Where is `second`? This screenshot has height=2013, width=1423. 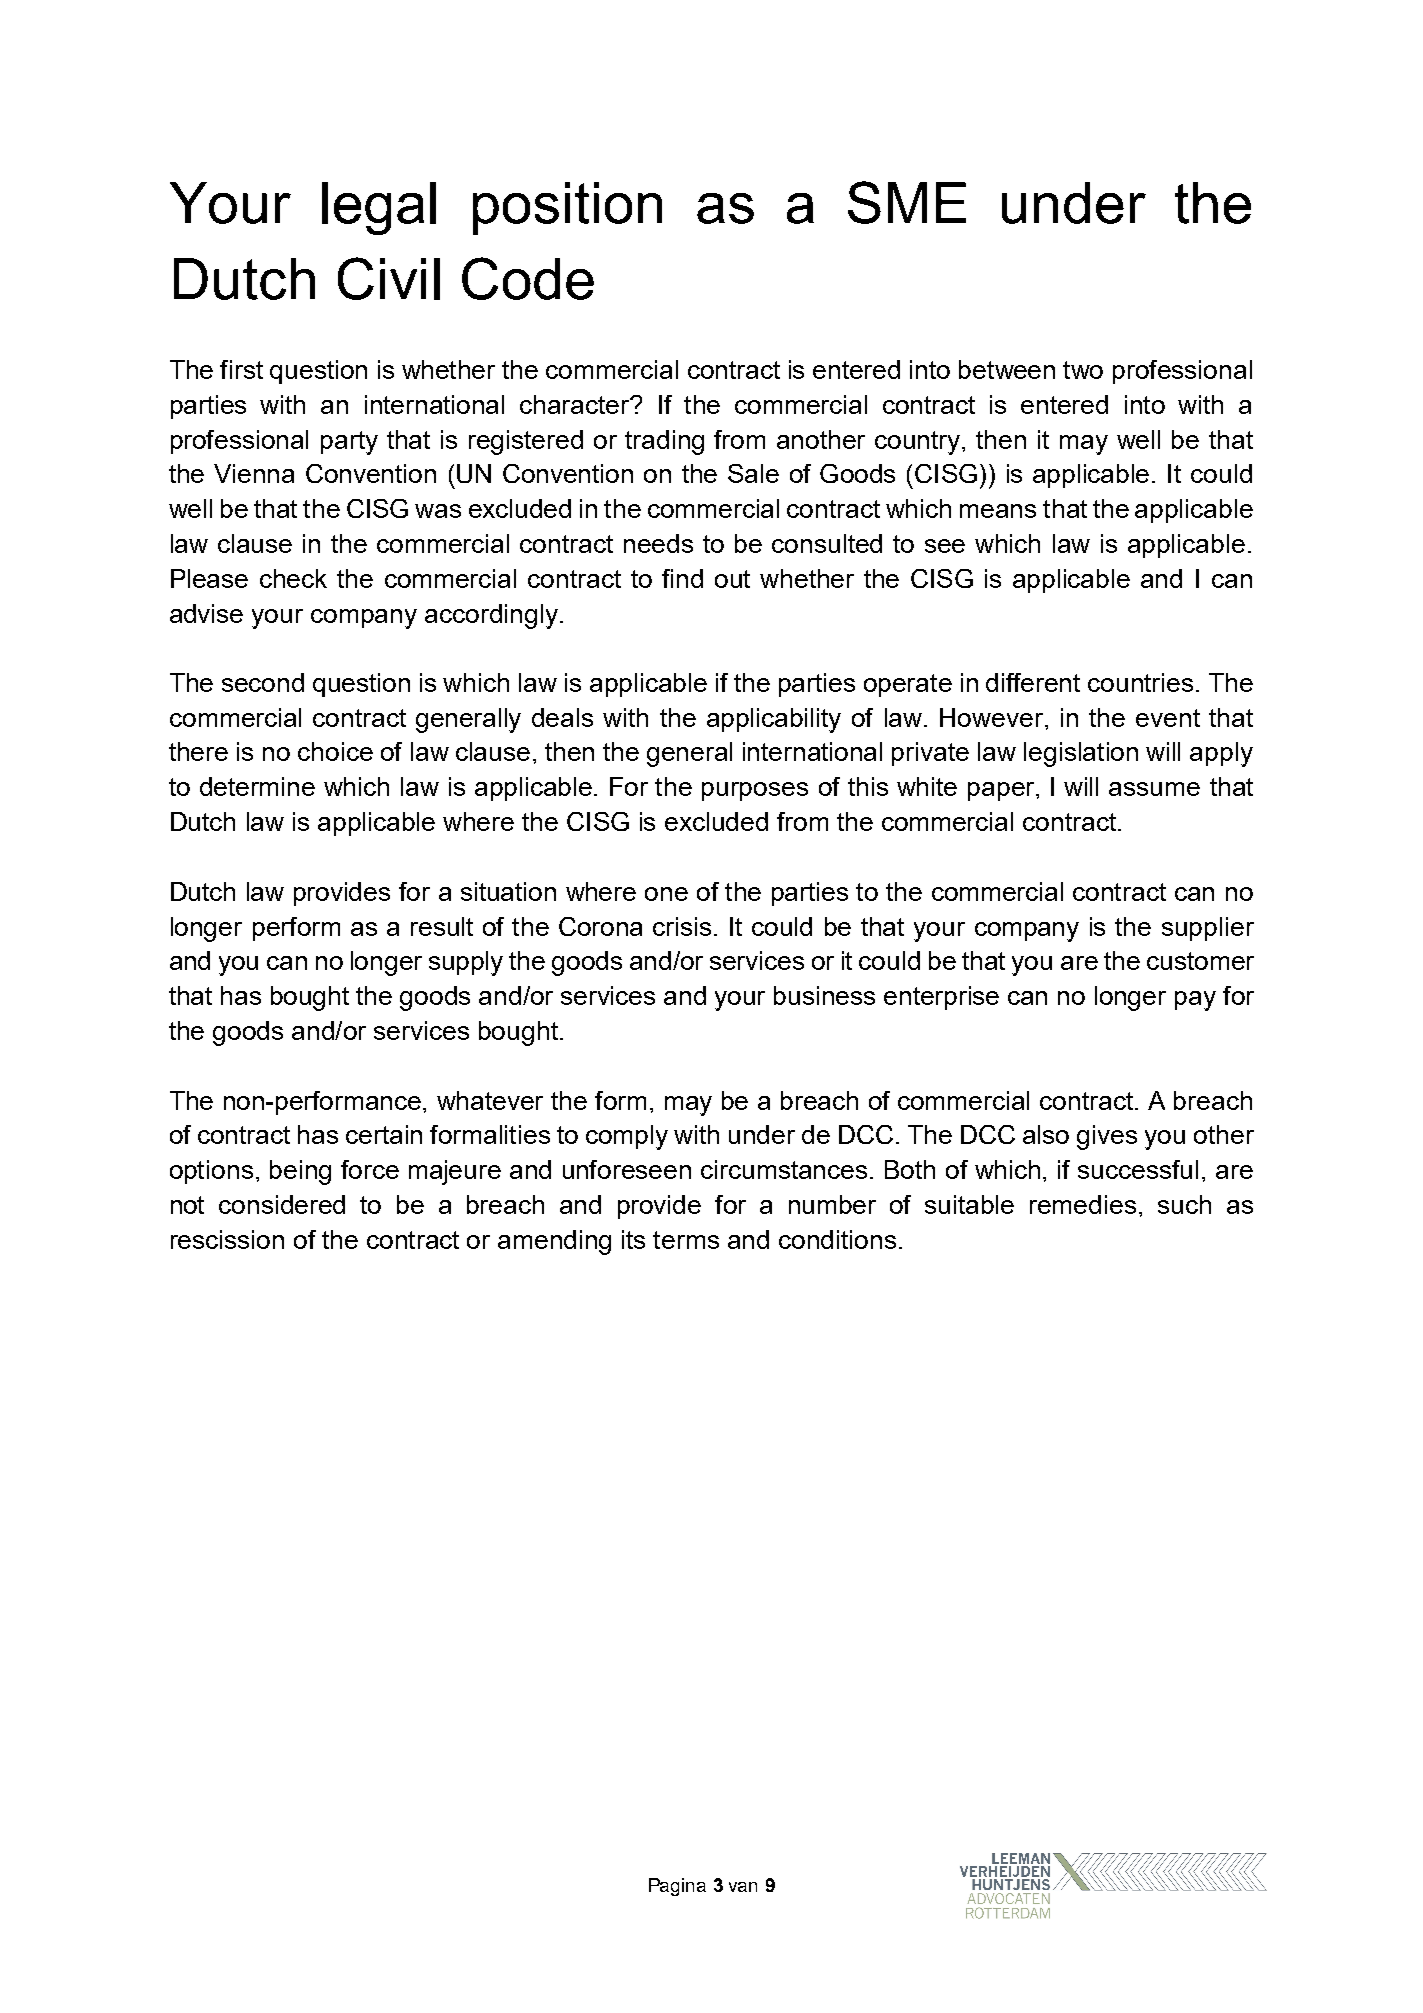 second is located at coordinates (263, 682).
